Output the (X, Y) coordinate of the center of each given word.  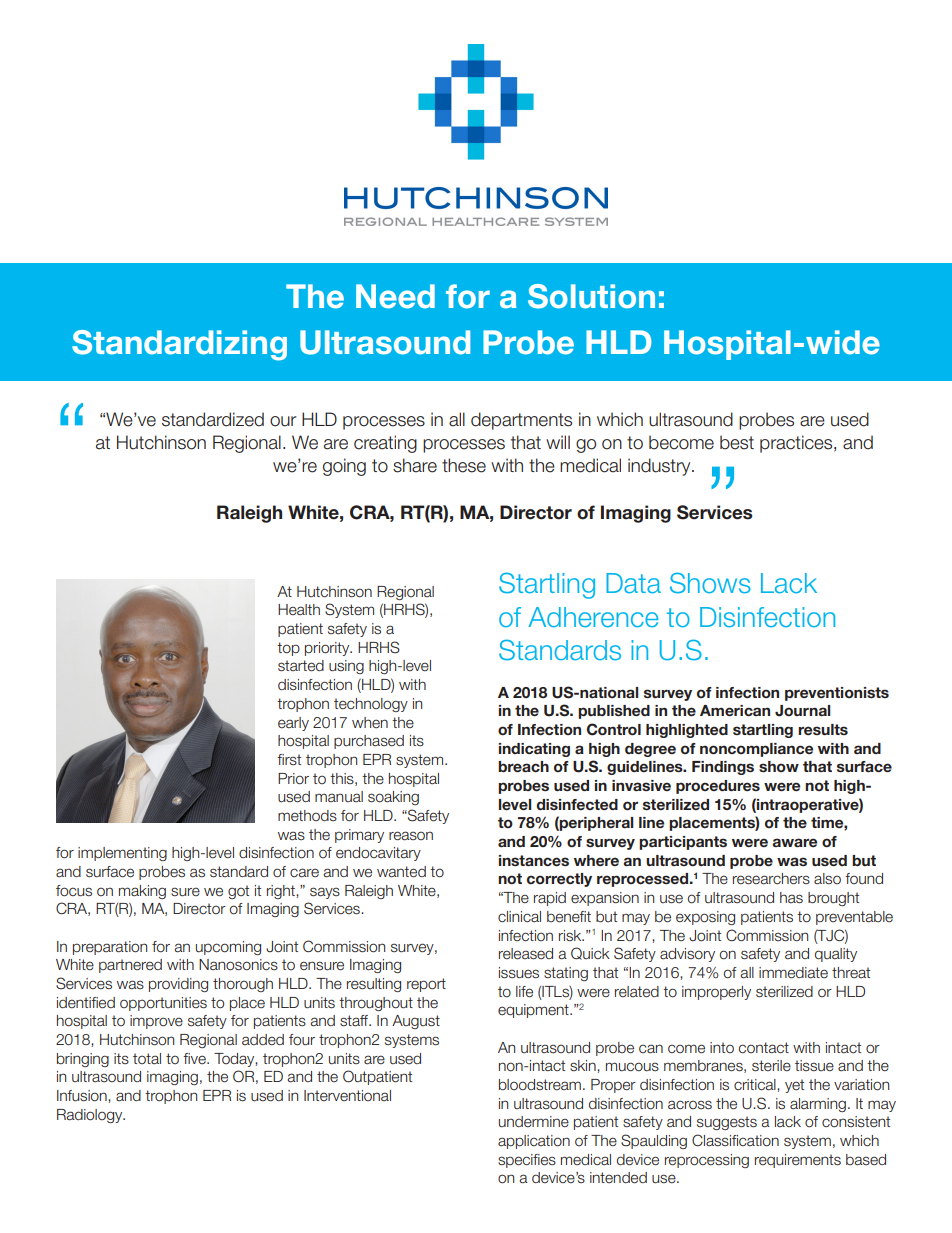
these (464, 465)
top (288, 649)
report (426, 985)
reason (411, 836)
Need (395, 296)
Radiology (91, 1116)
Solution (591, 296)
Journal (802, 711)
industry (660, 467)
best (737, 442)
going (344, 467)
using (346, 667)
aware (794, 842)
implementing (122, 854)
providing (178, 985)
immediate (793, 973)
